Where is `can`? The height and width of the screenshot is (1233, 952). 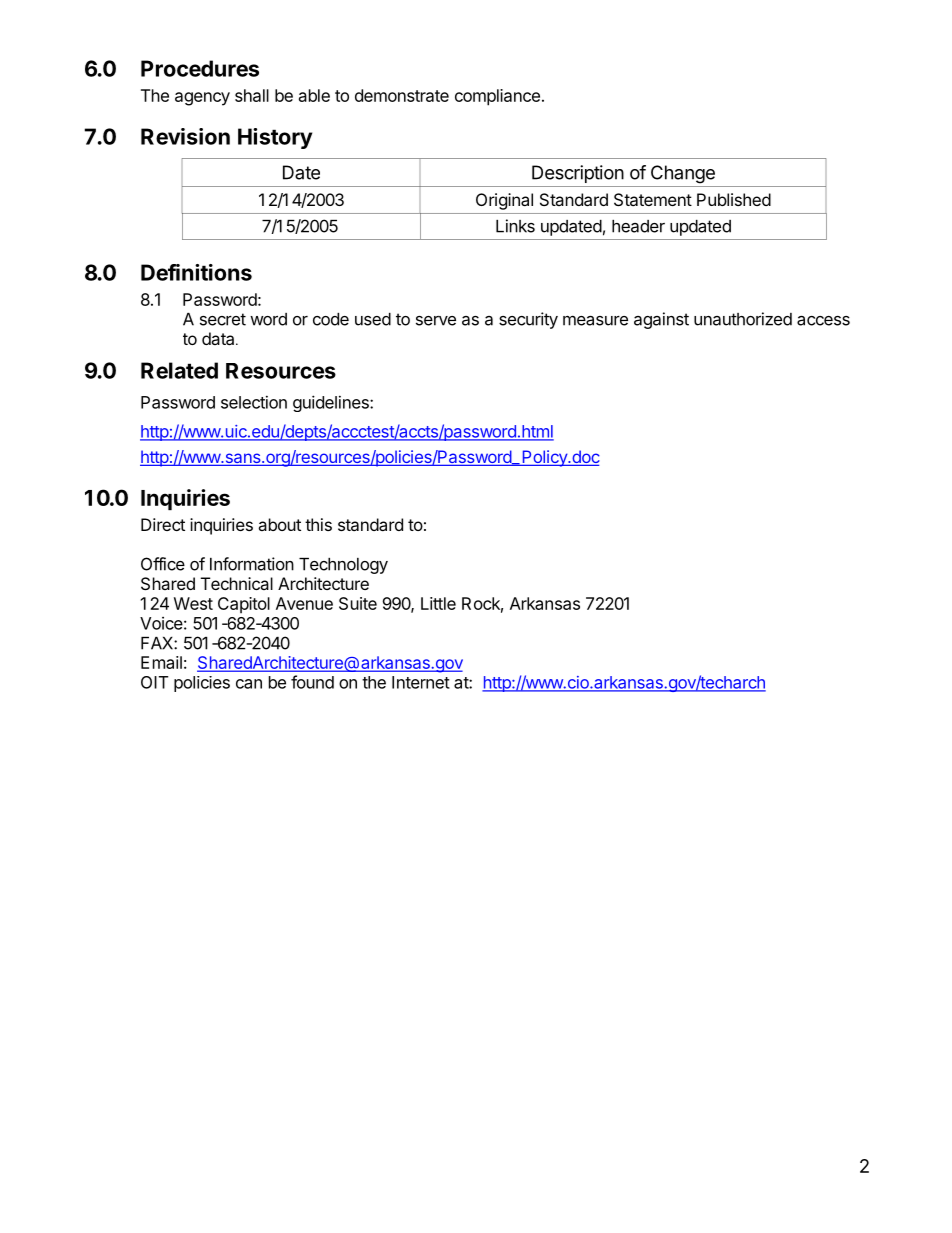 can is located at coordinates (249, 684).
